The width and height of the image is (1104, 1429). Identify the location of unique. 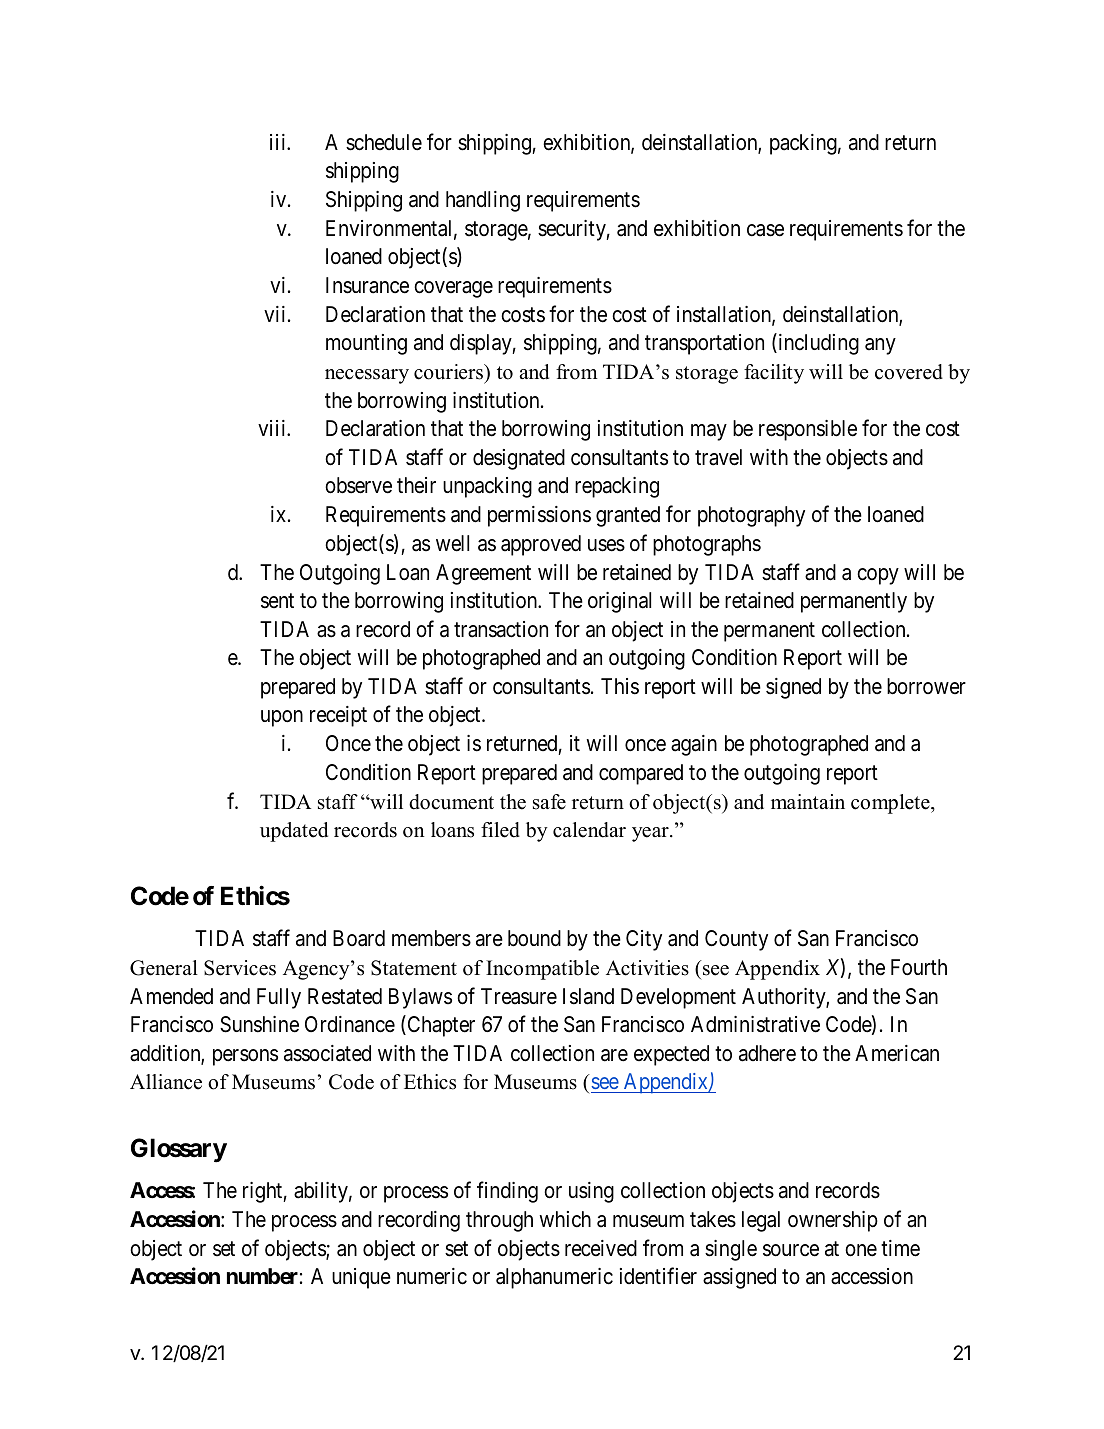
(361, 1278).
